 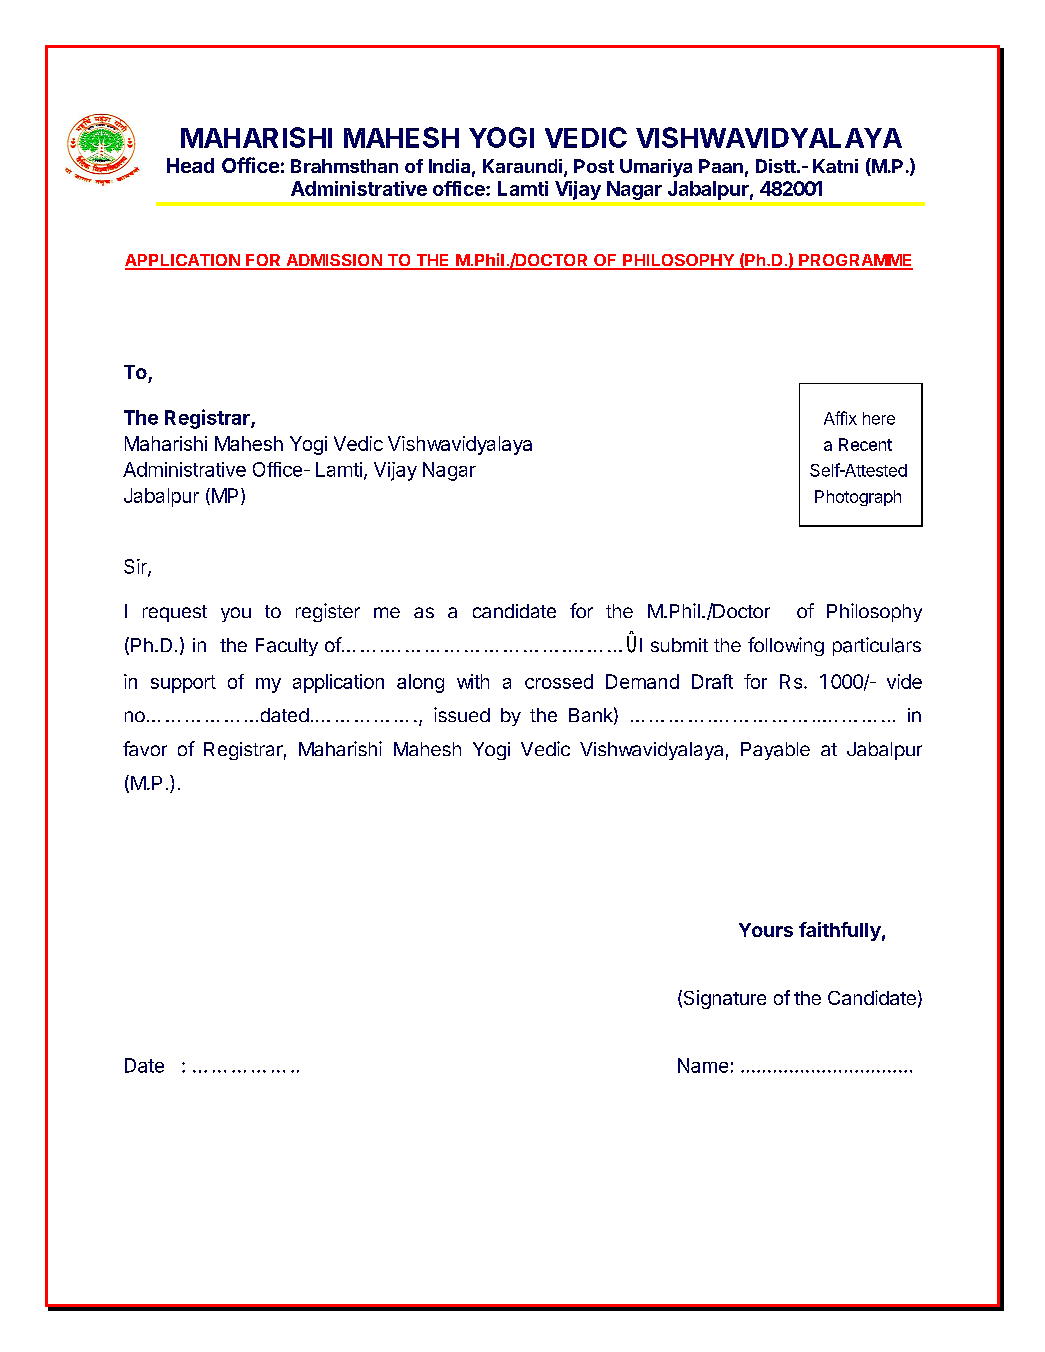 What do you see at coordinates (473, 681) in the screenshot?
I see `with` at bounding box center [473, 681].
